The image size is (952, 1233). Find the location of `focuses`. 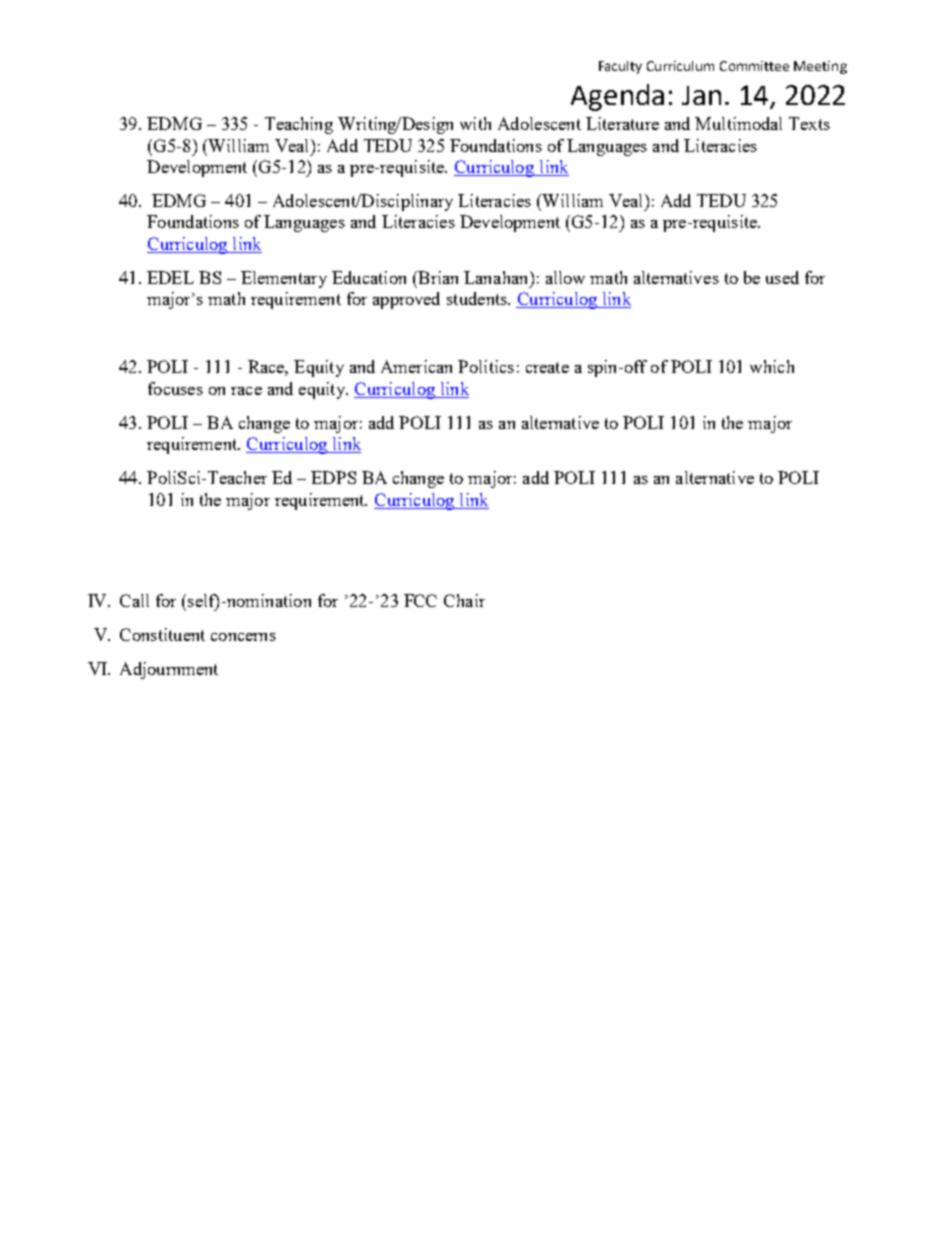

focuses is located at coordinates (175, 388).
